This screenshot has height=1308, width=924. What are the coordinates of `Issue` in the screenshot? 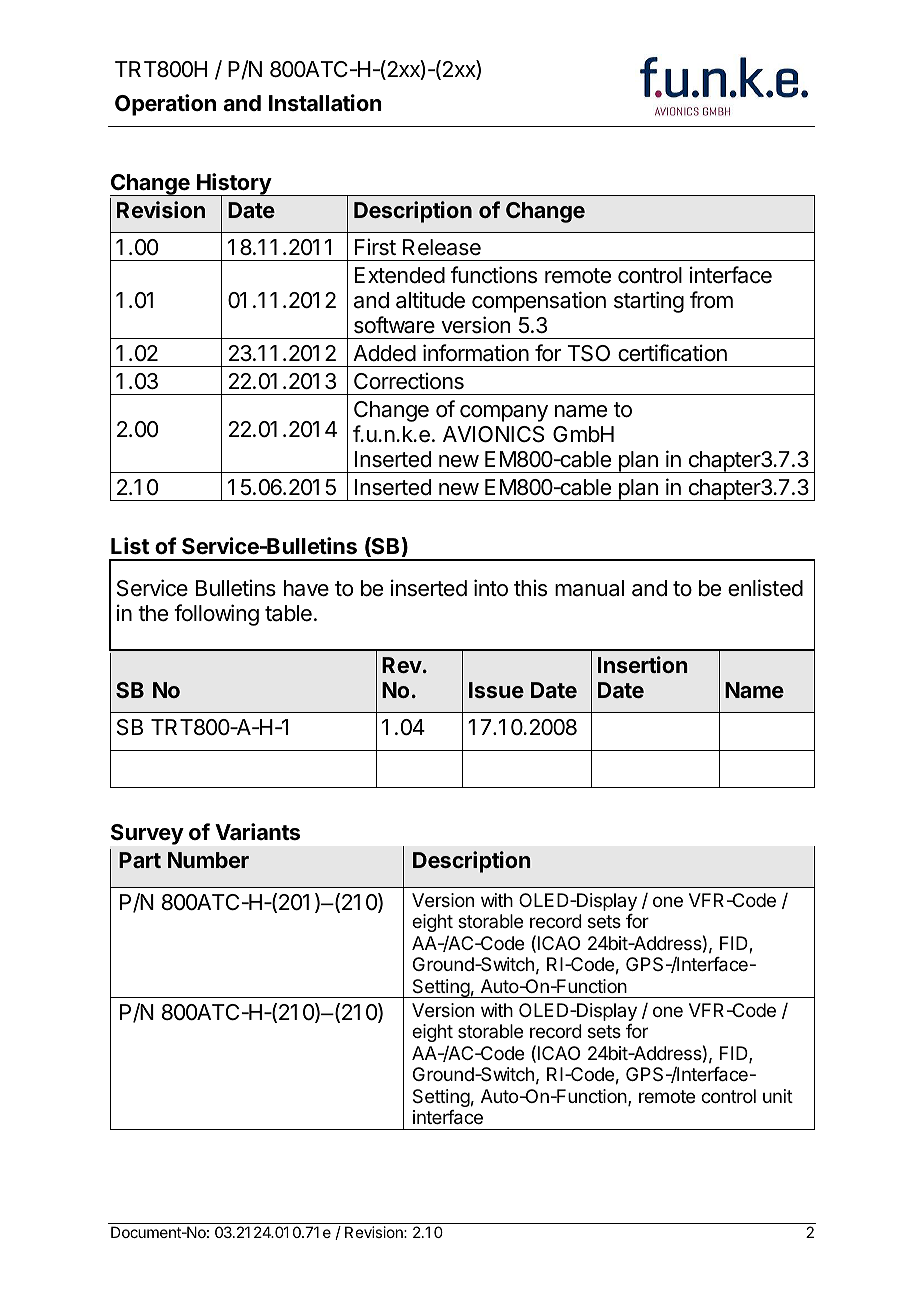 It's located at (496, 690).
